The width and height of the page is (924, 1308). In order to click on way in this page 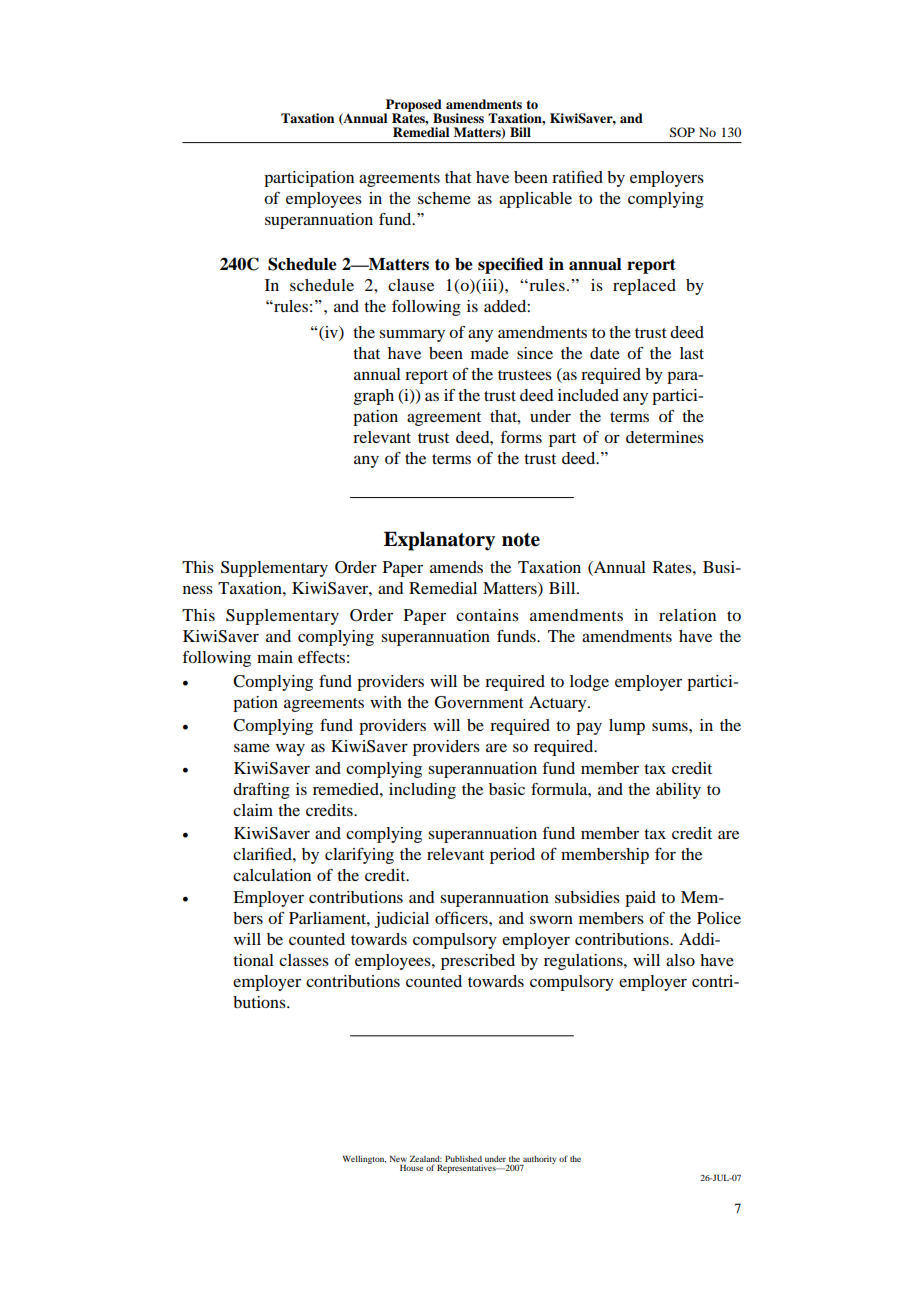, I will do `click(290, 749)`.
